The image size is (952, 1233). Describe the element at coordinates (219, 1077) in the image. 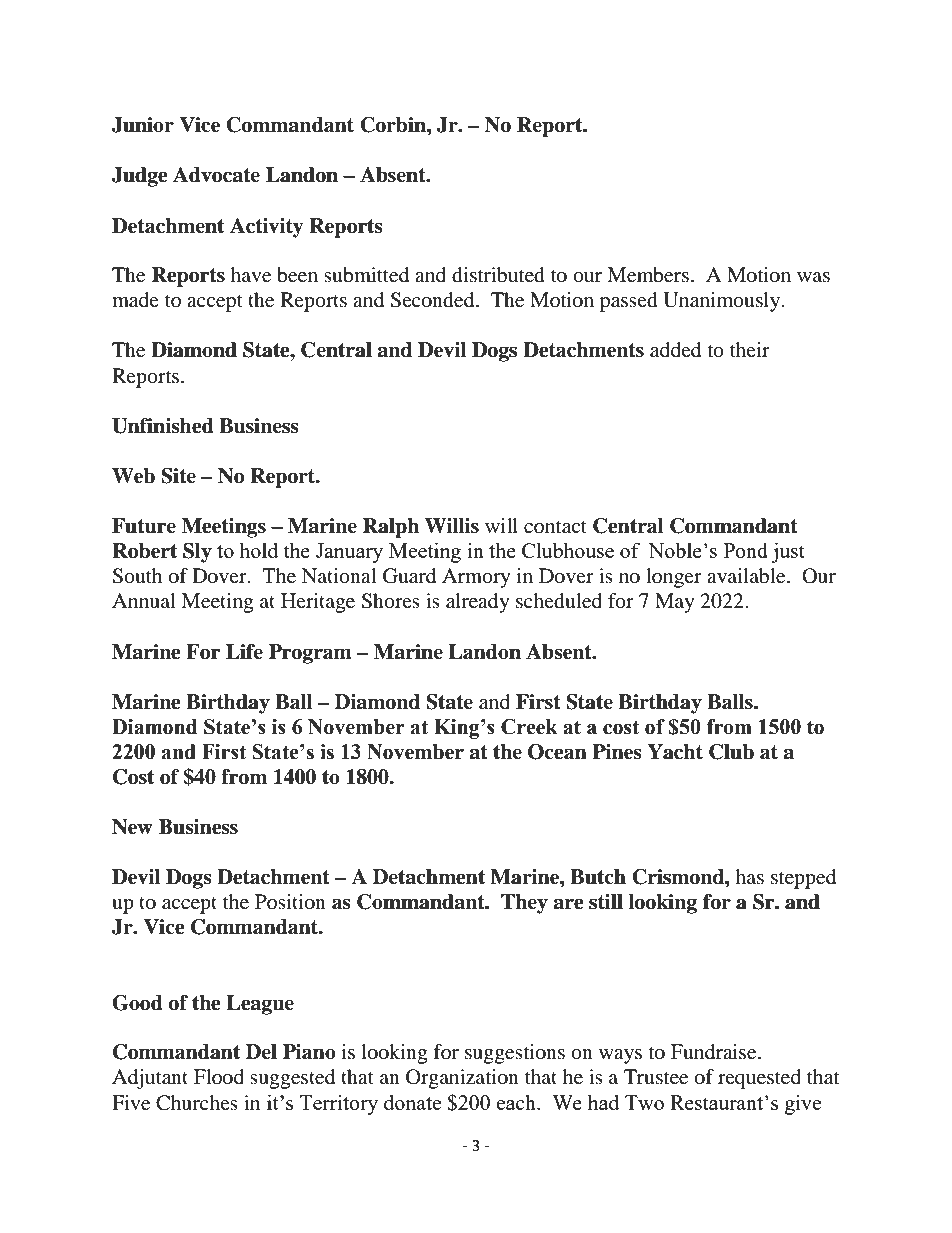

I see `Flood` at that location.
